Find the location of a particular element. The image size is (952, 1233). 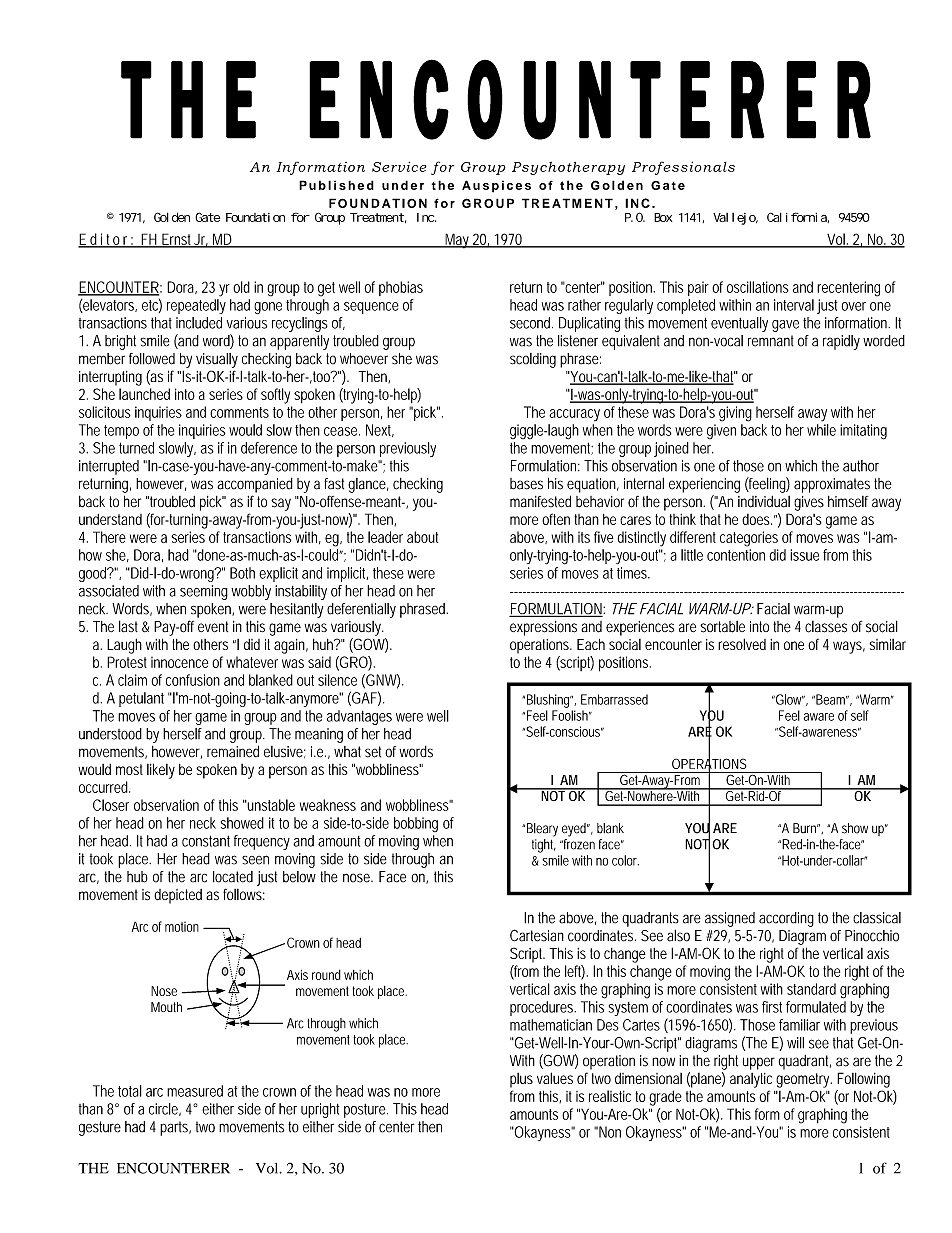

located is located at coordinates (233, 877).
